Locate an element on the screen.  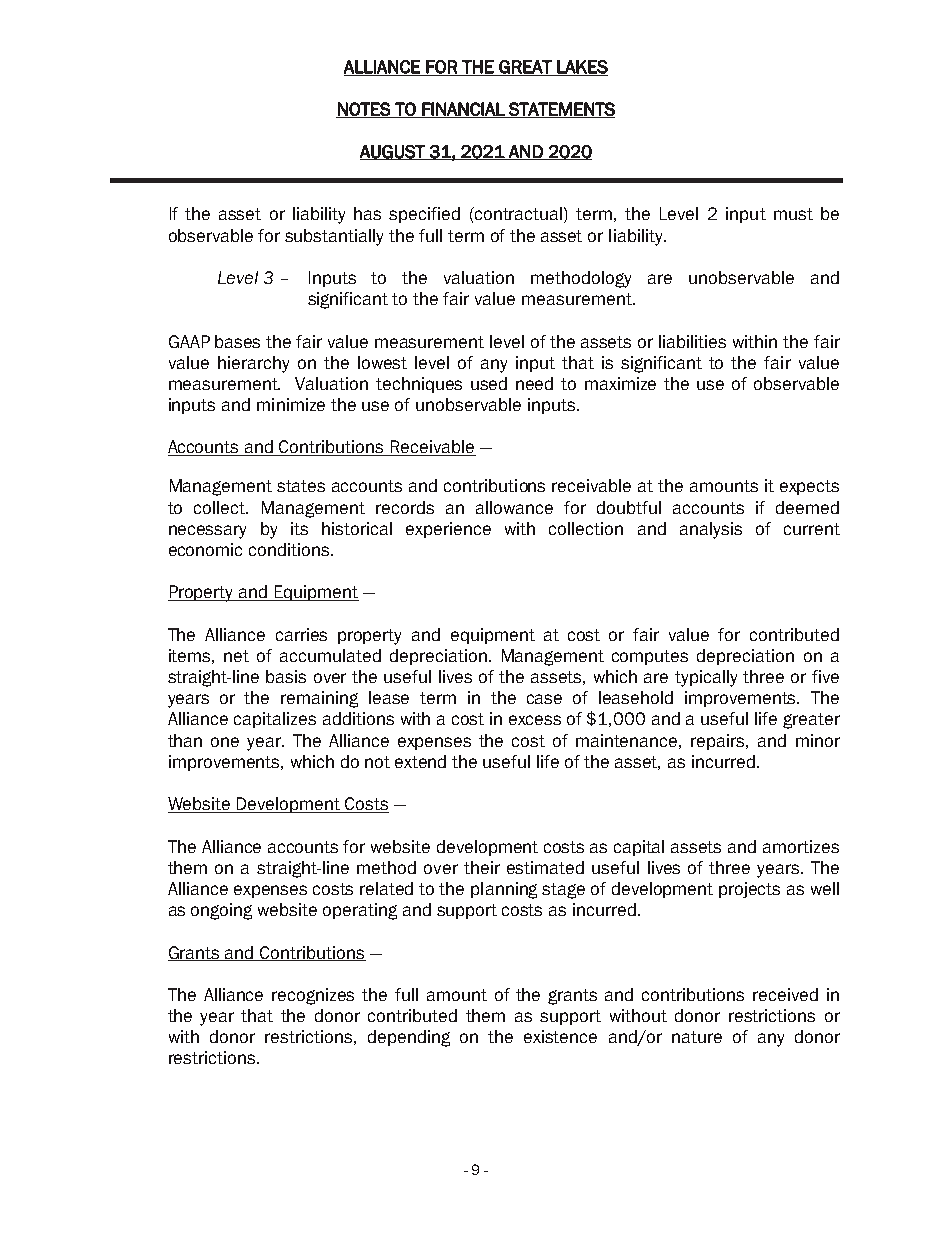
analysis is located at coordinates (711, 530).
